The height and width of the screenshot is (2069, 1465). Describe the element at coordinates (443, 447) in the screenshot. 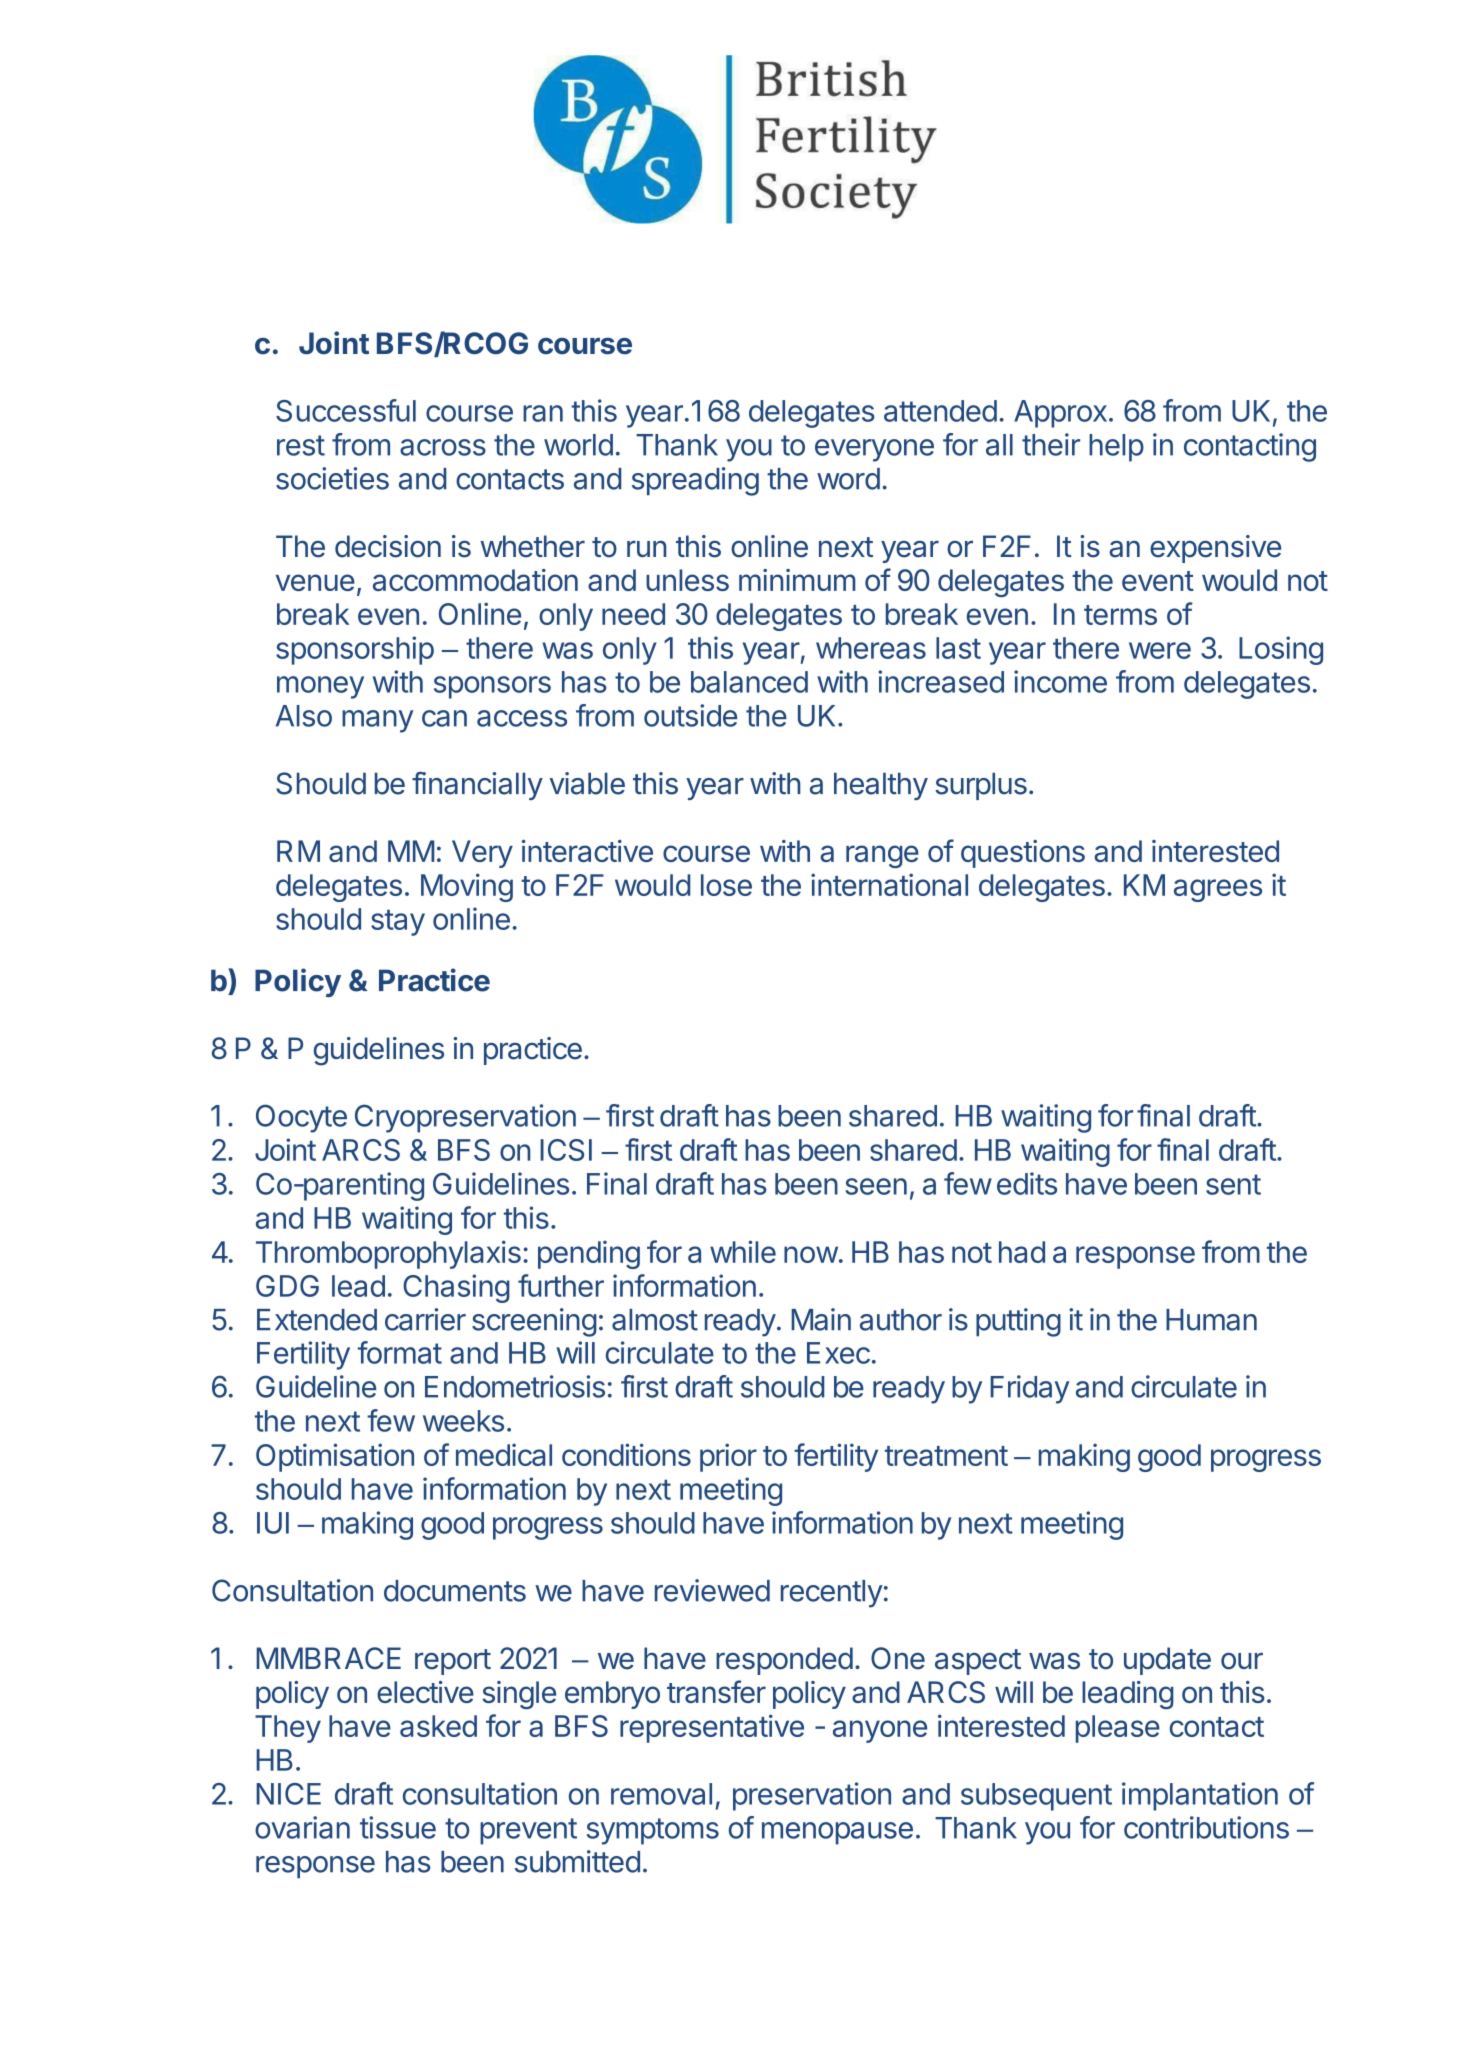

I see `across` at that location.
